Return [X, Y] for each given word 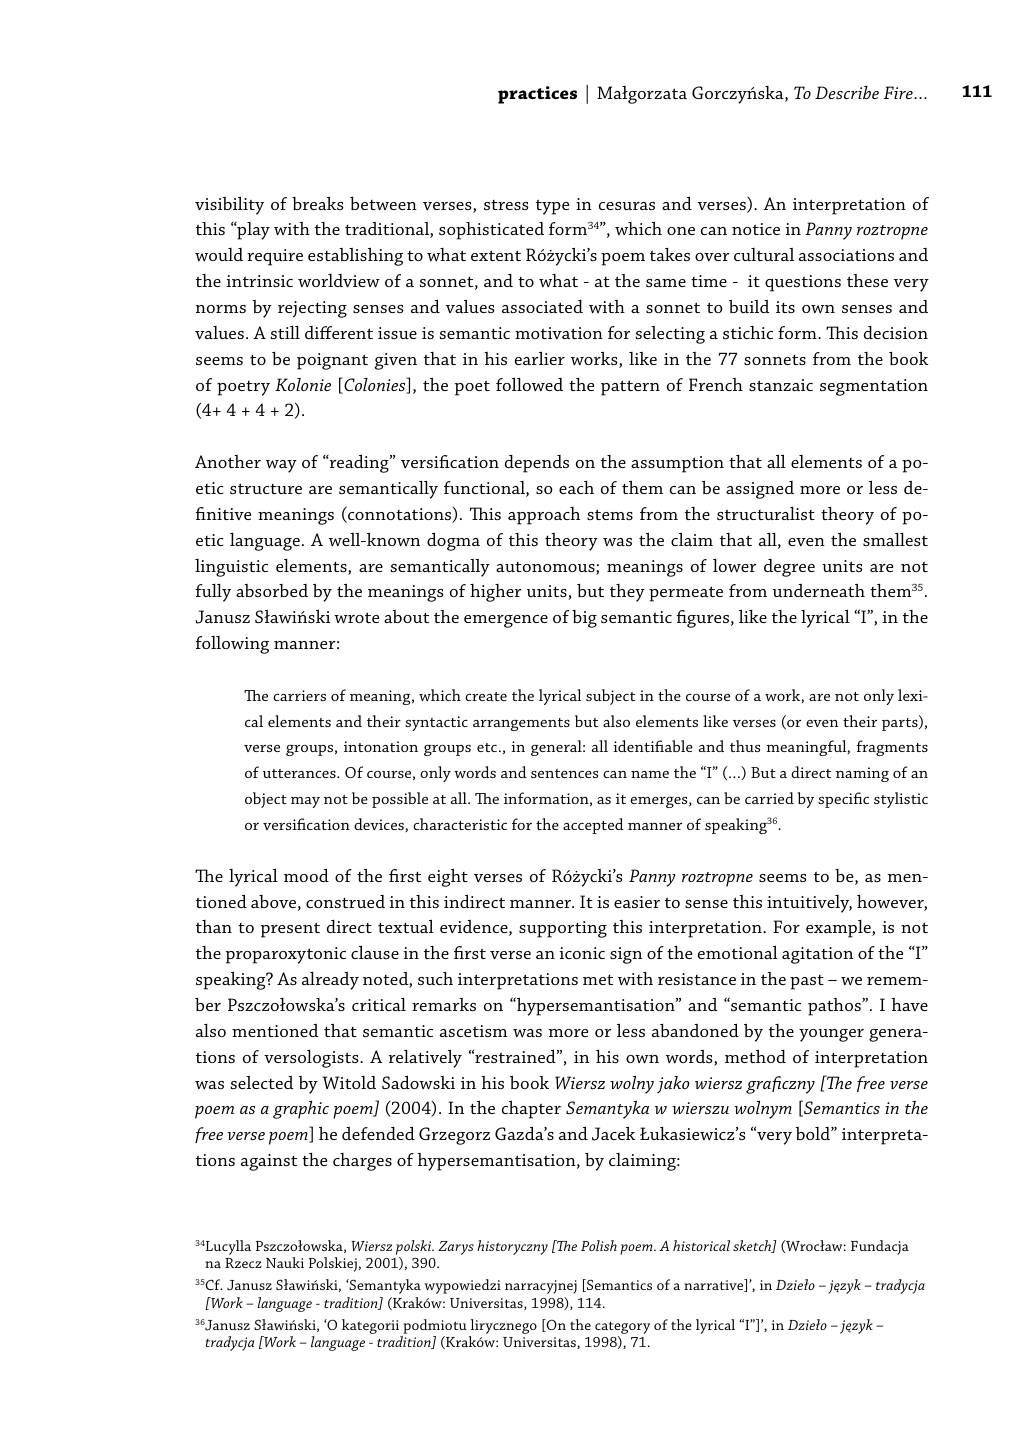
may [305, 802]
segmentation [874, 387]
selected [261, 1082]
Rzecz [243, 1263]
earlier [539, 358]
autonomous [546, 568]
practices [537, 95]
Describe [847, 92]
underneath [819, 590]
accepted [593, 826]
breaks [317, 203]
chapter [531, 1109]
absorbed [272, 590]
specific [843, 800]
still [285, 332]
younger [831, 1035]
